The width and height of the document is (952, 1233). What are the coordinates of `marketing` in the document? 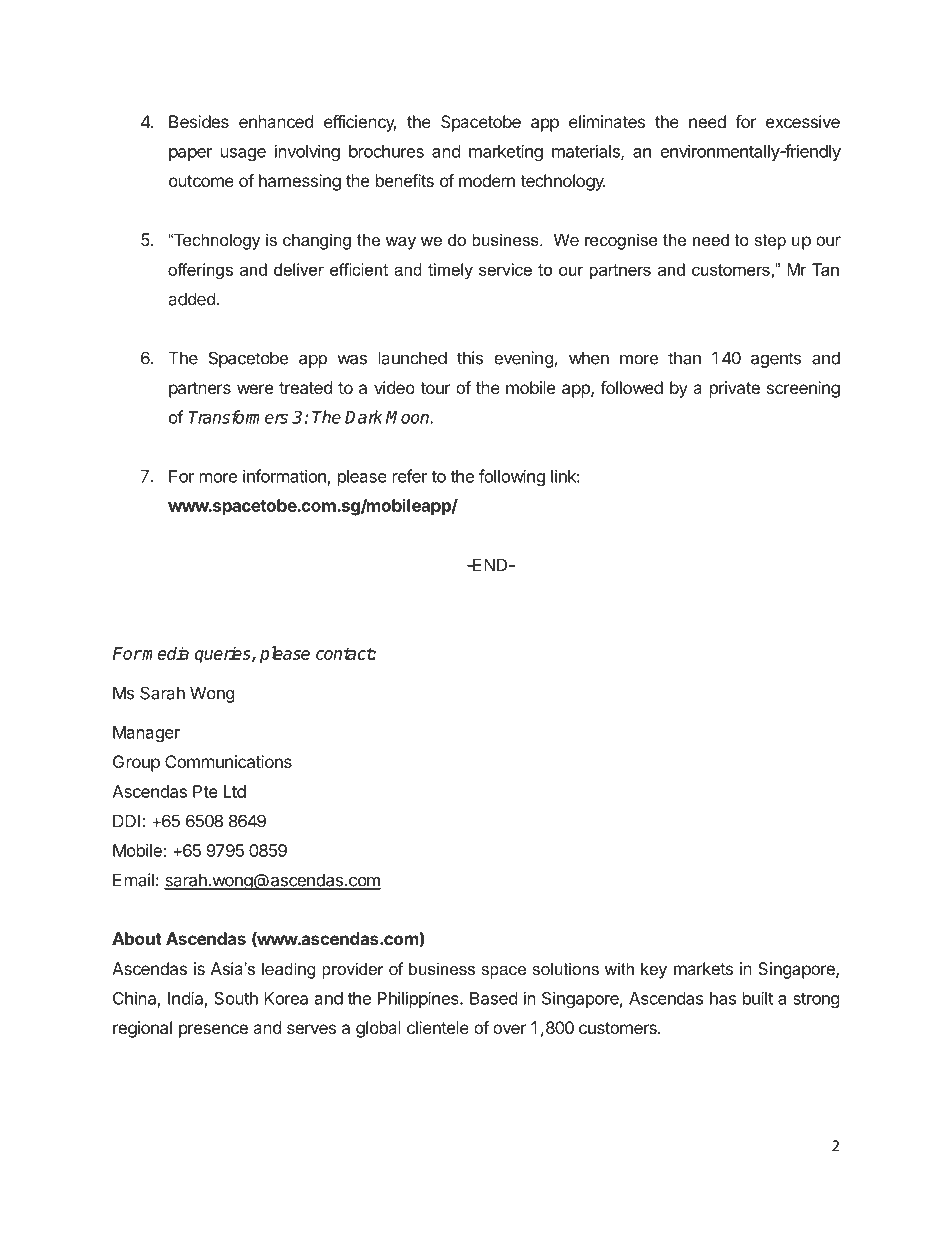 It's located at (506, 153).
